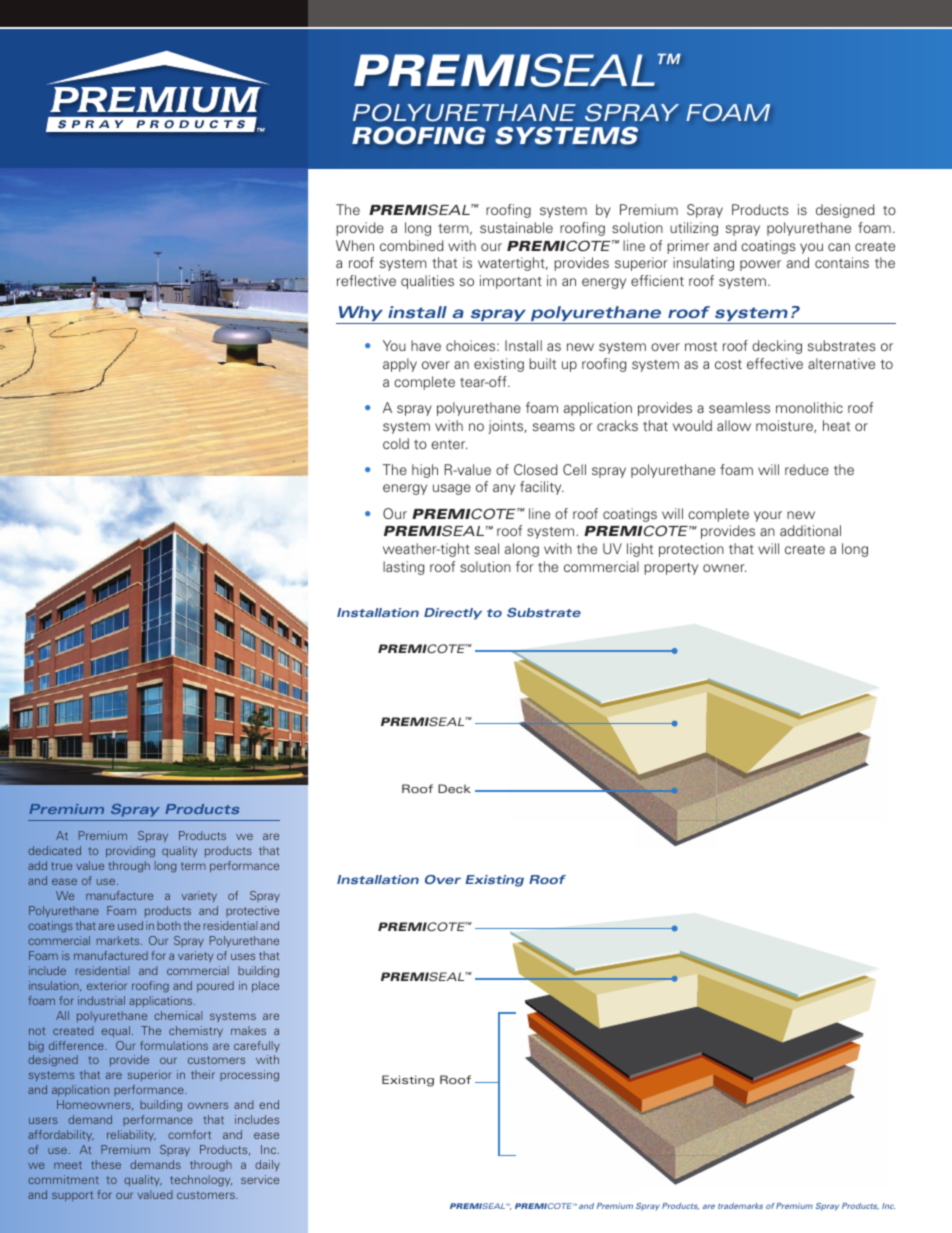 Image resolution: width=952 pixels, height=1233 pixels. Describe the element at coordinates (760, 265) in the document. I see `power` at that location.
